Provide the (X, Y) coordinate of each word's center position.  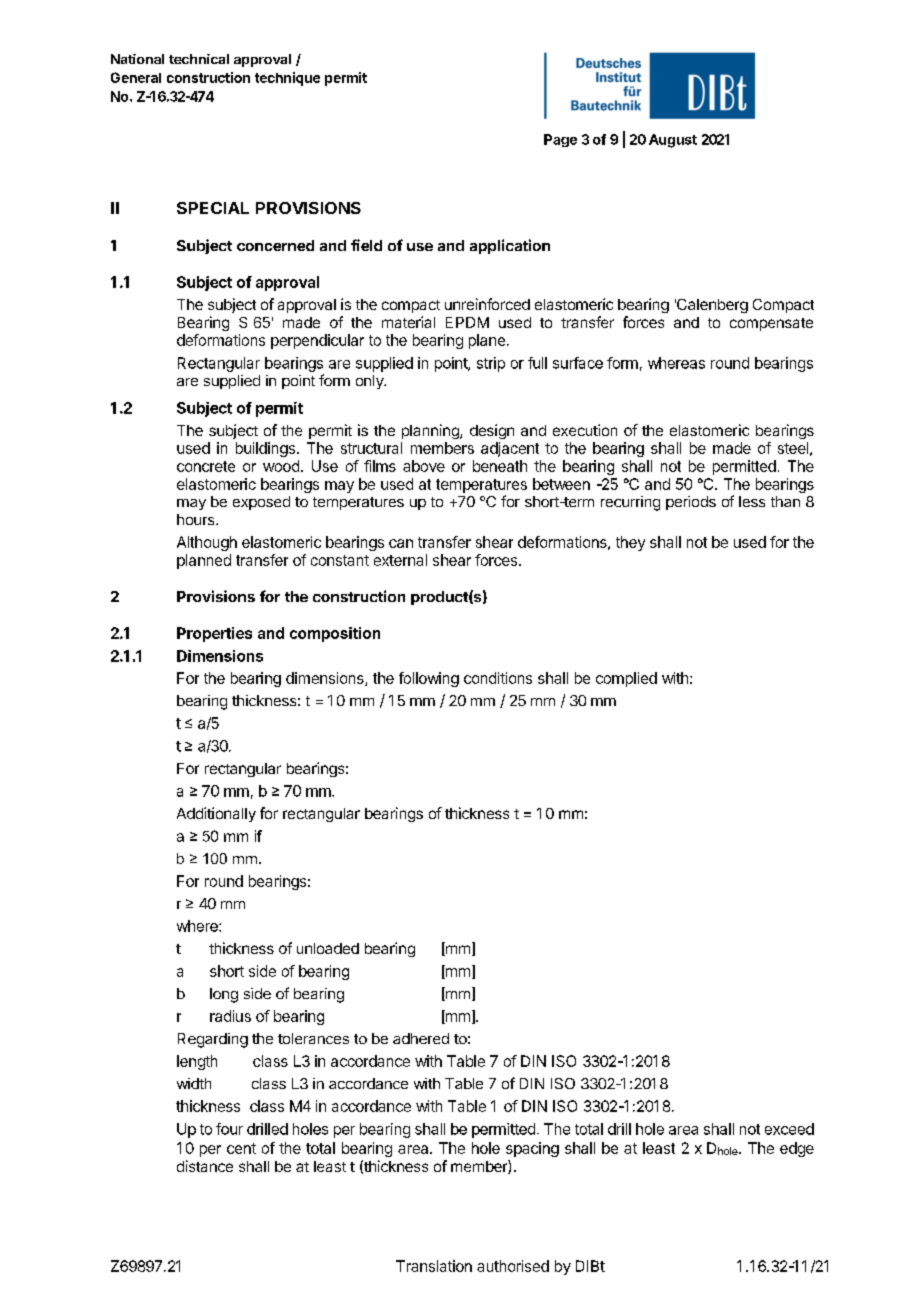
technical (199, 59)
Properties (214, 634)
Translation (434, 1266)
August (673, 141)
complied (626, 679)
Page (560, 140)
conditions (498, 678)
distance (205, 1166)
